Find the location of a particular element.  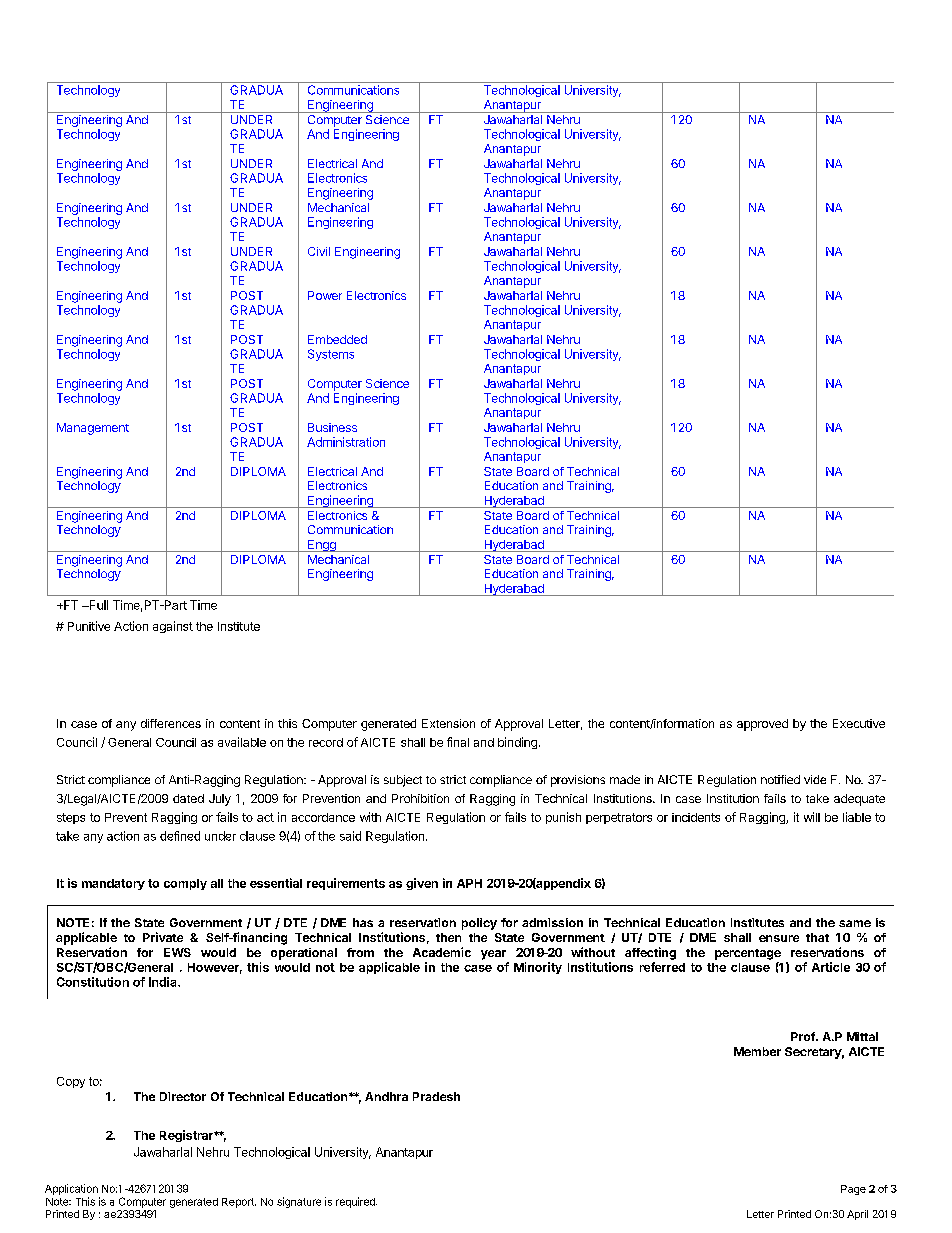

required is located at coordinates (356, 1202).
